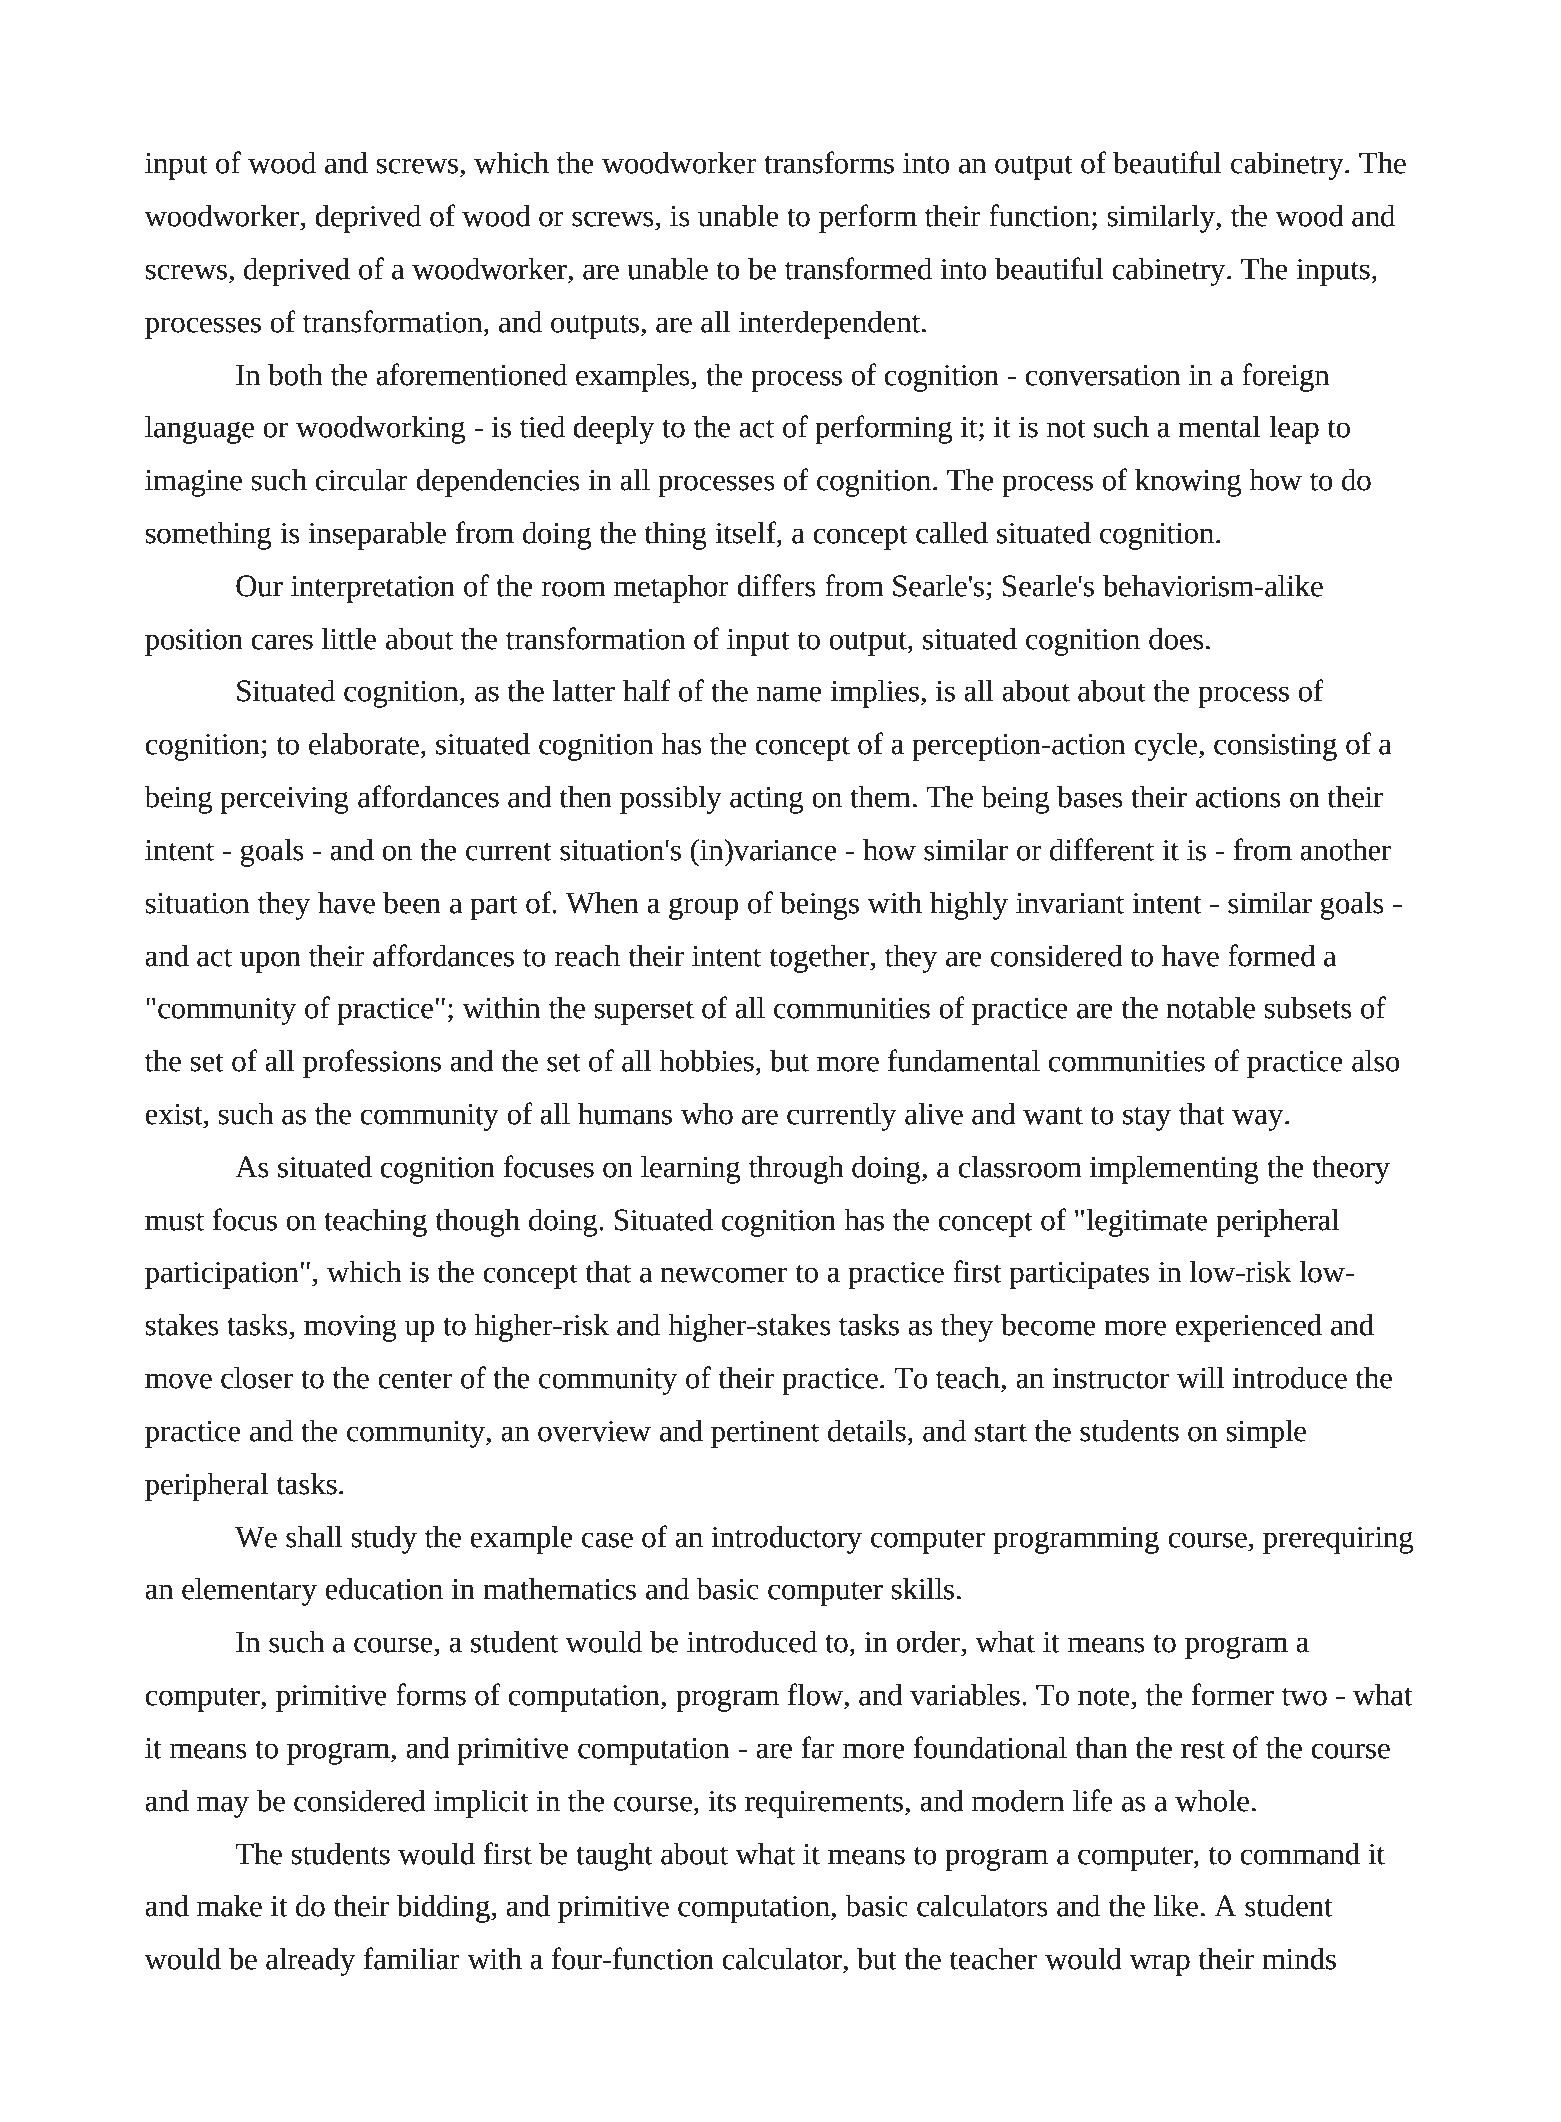 The height and width of the image is (2122, 1561). Describe the element at coordinates (1233, 1694) in the image. I see `former` at that location.
